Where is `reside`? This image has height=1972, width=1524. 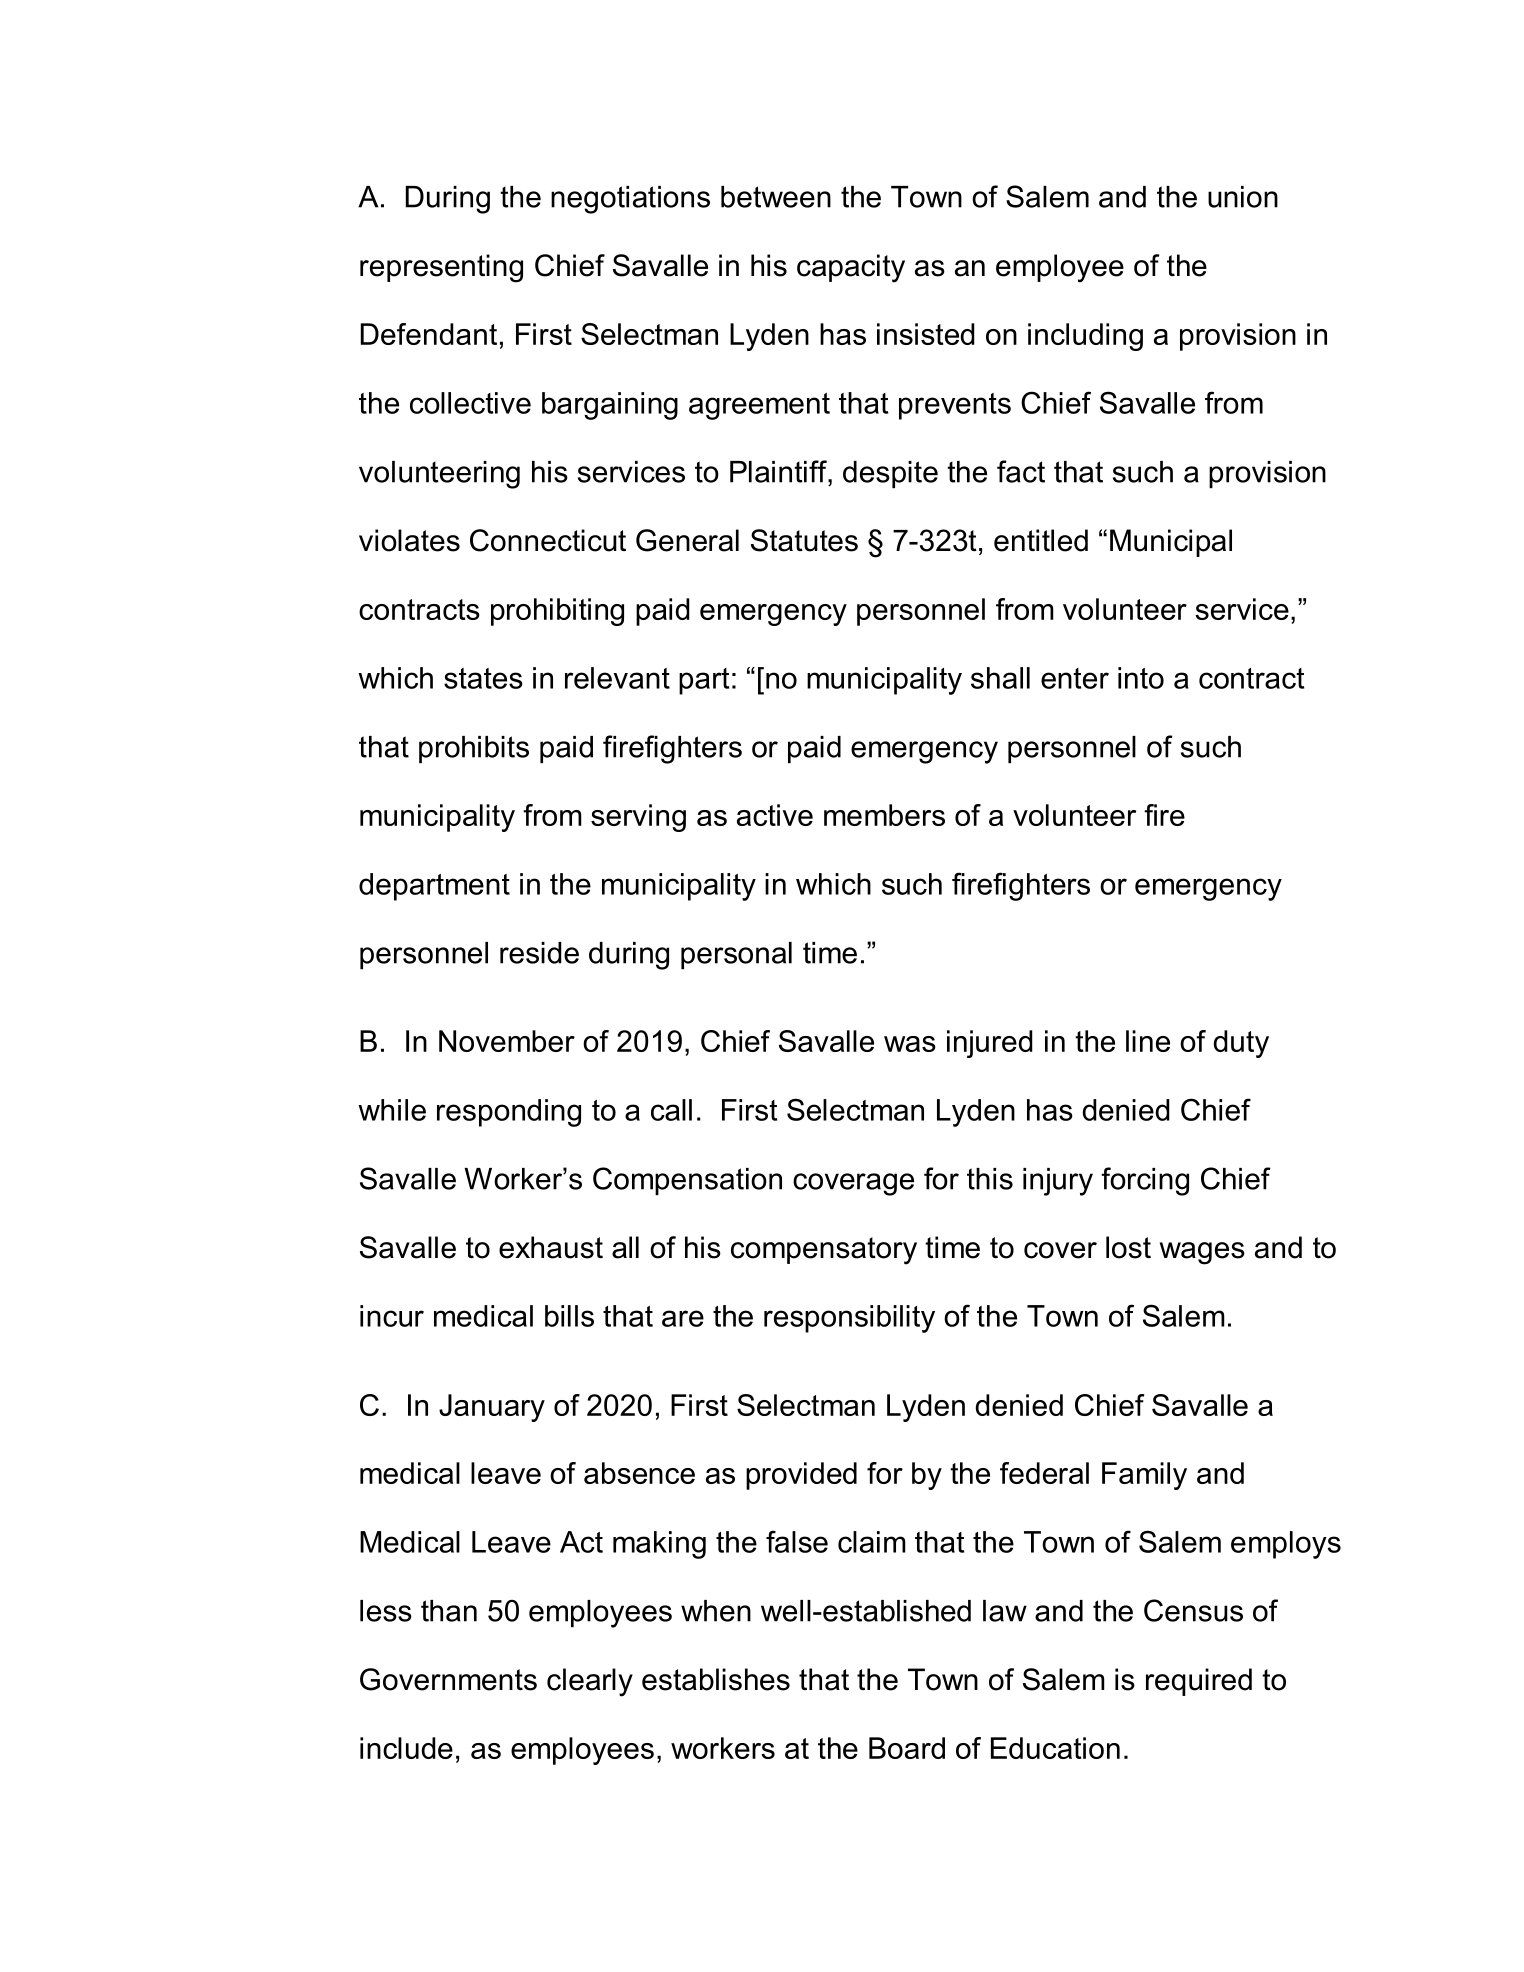 reside is located at coordinates (539, 953).
